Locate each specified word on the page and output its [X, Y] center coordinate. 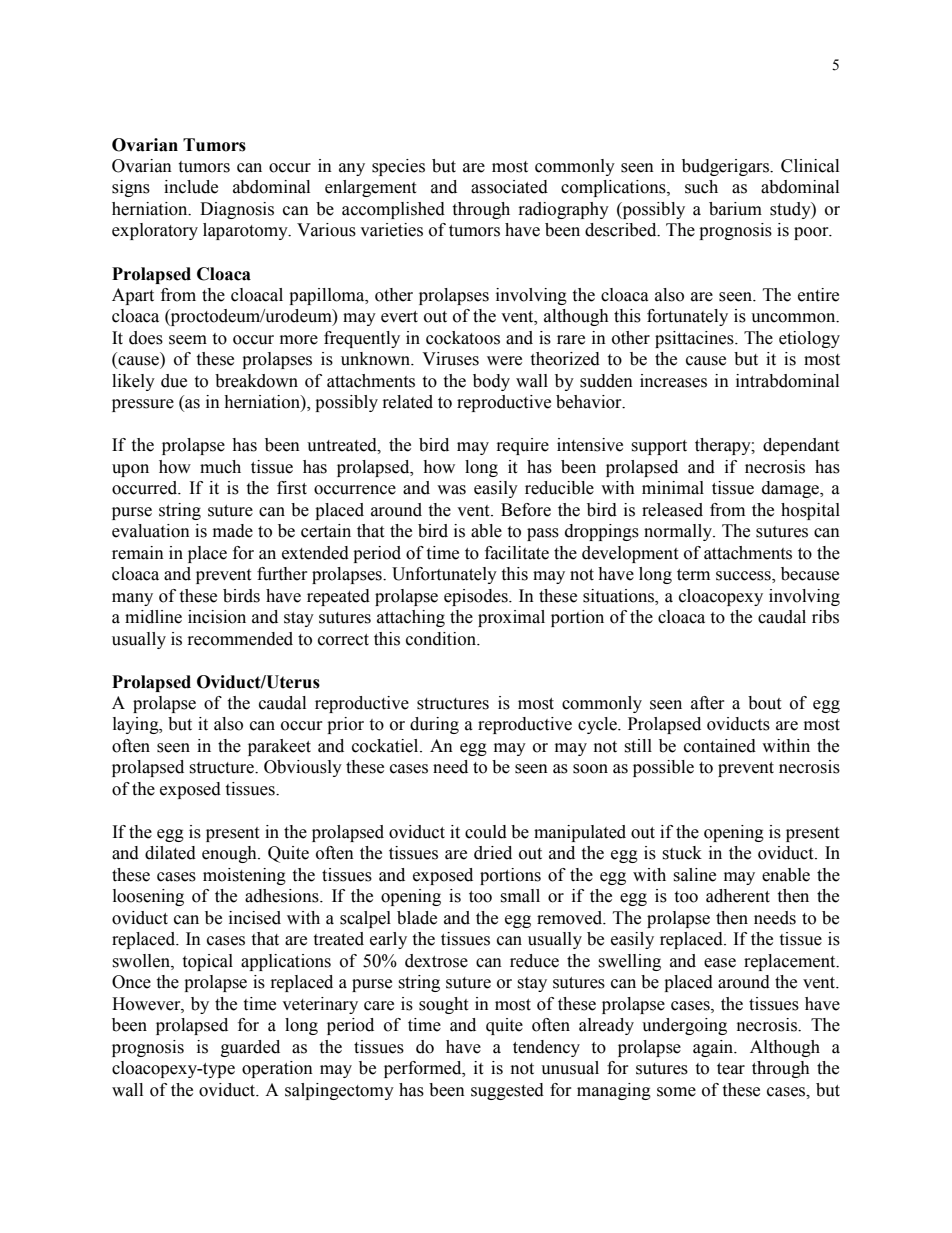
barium [735, 209]
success [744, 577]
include [191, 187]
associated [509, 187]
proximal [511, 618]
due [174, 381]
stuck [682, 853]
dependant [801, 446]
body [491, 382]
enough [230, 854]
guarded [250, 1048]
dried [493, 853]
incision [217, 617]
